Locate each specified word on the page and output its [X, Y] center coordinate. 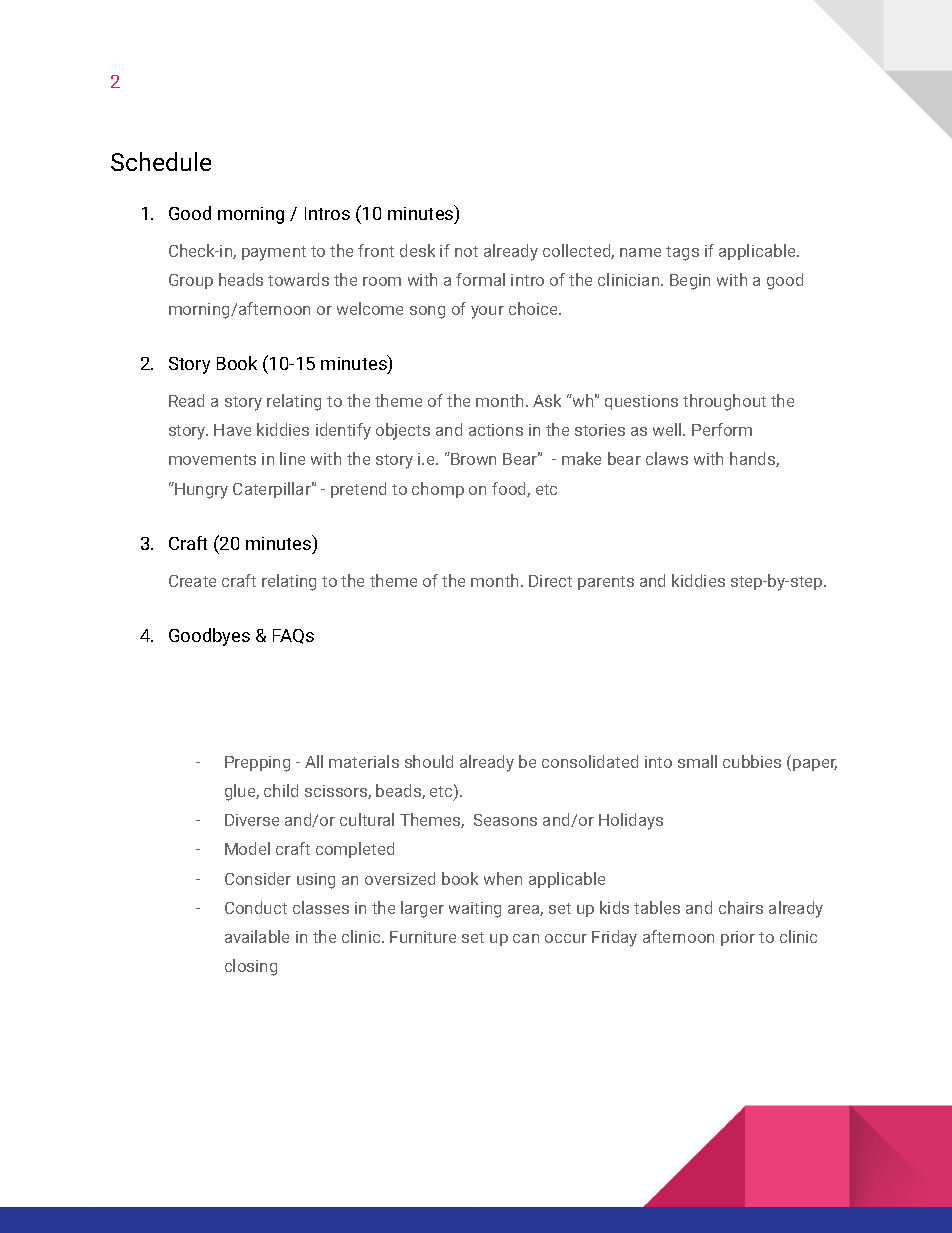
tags [682, 253]
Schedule [161, 161]
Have [232, 430]
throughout [724, 402]
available [257, 936]
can [526, 938]
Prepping [257, 764]
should [429, 761]
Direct [550, 581]
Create [192, 581]
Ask [547, 400]
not [466, 251]
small [697, 761]
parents [606, 583]
